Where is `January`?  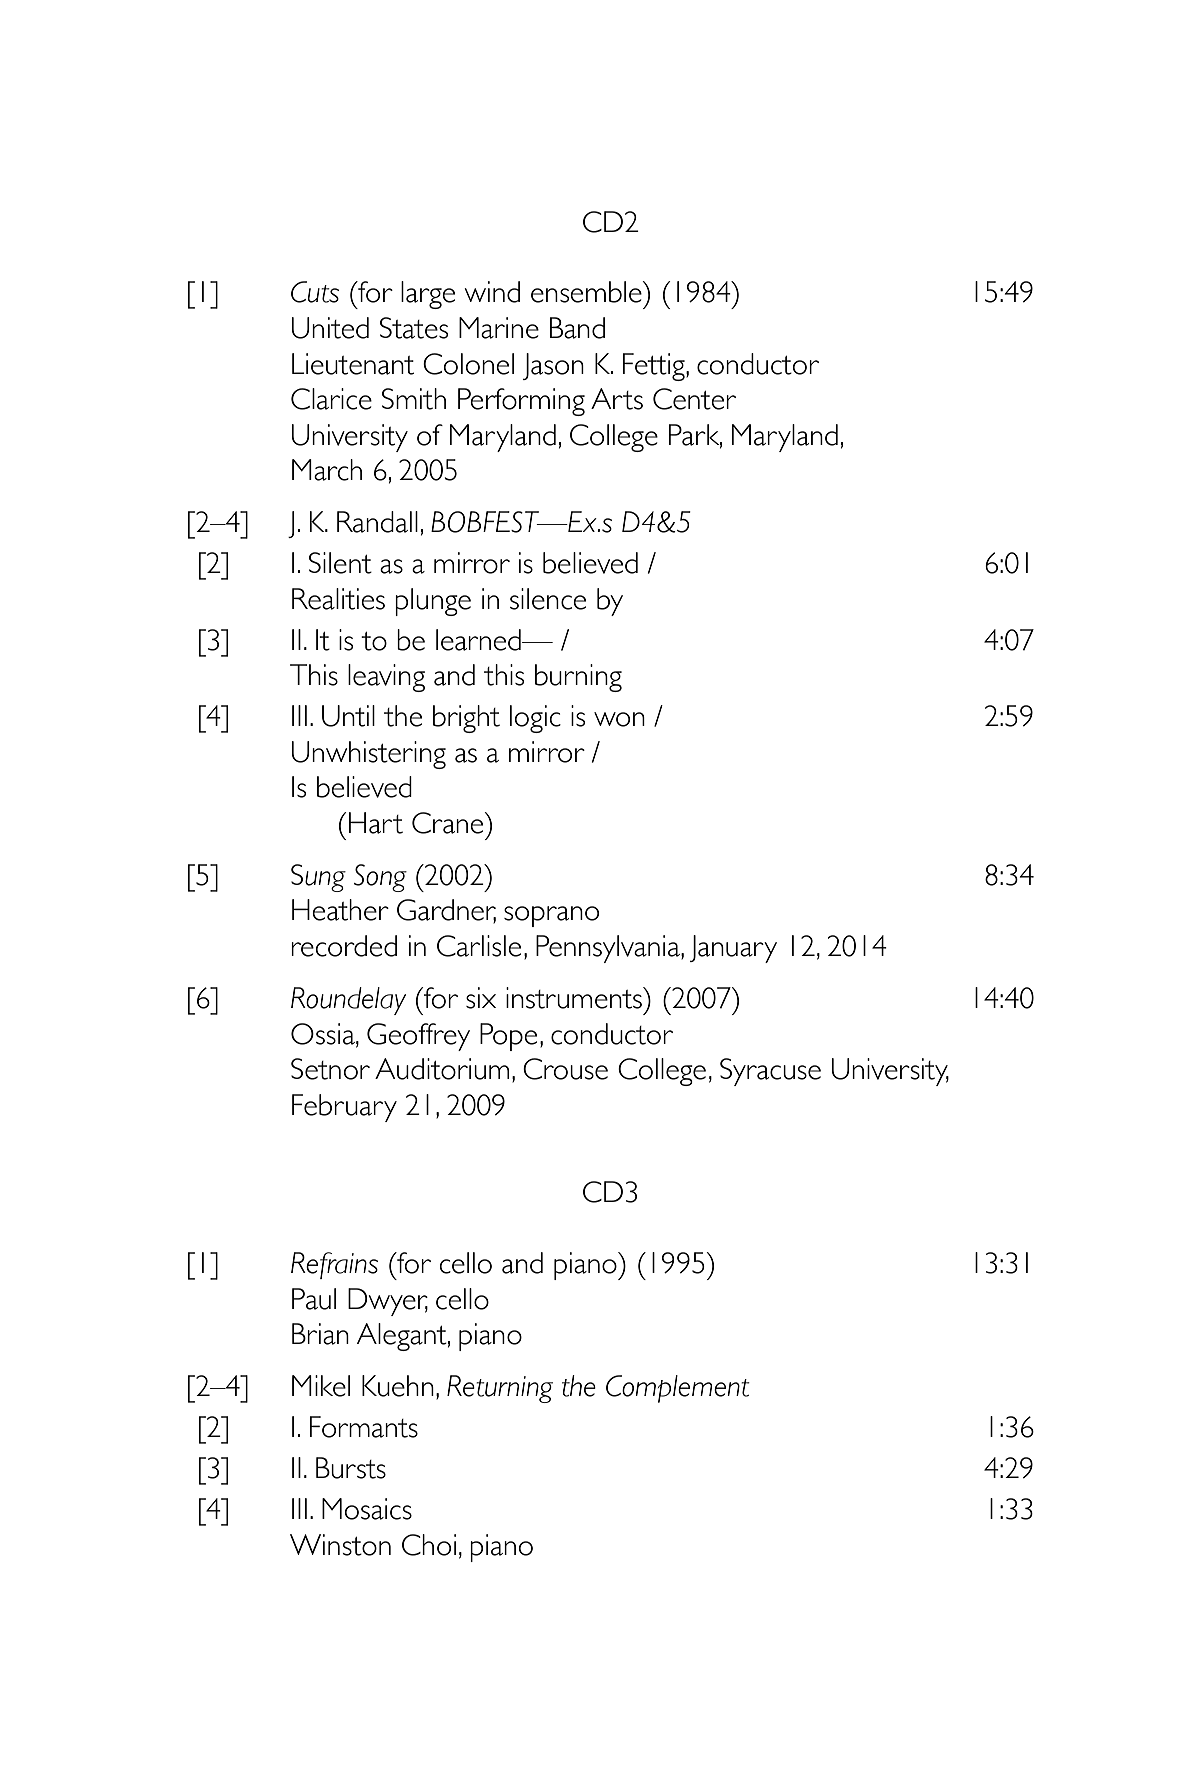
January is located at coordinates (733, 949).
